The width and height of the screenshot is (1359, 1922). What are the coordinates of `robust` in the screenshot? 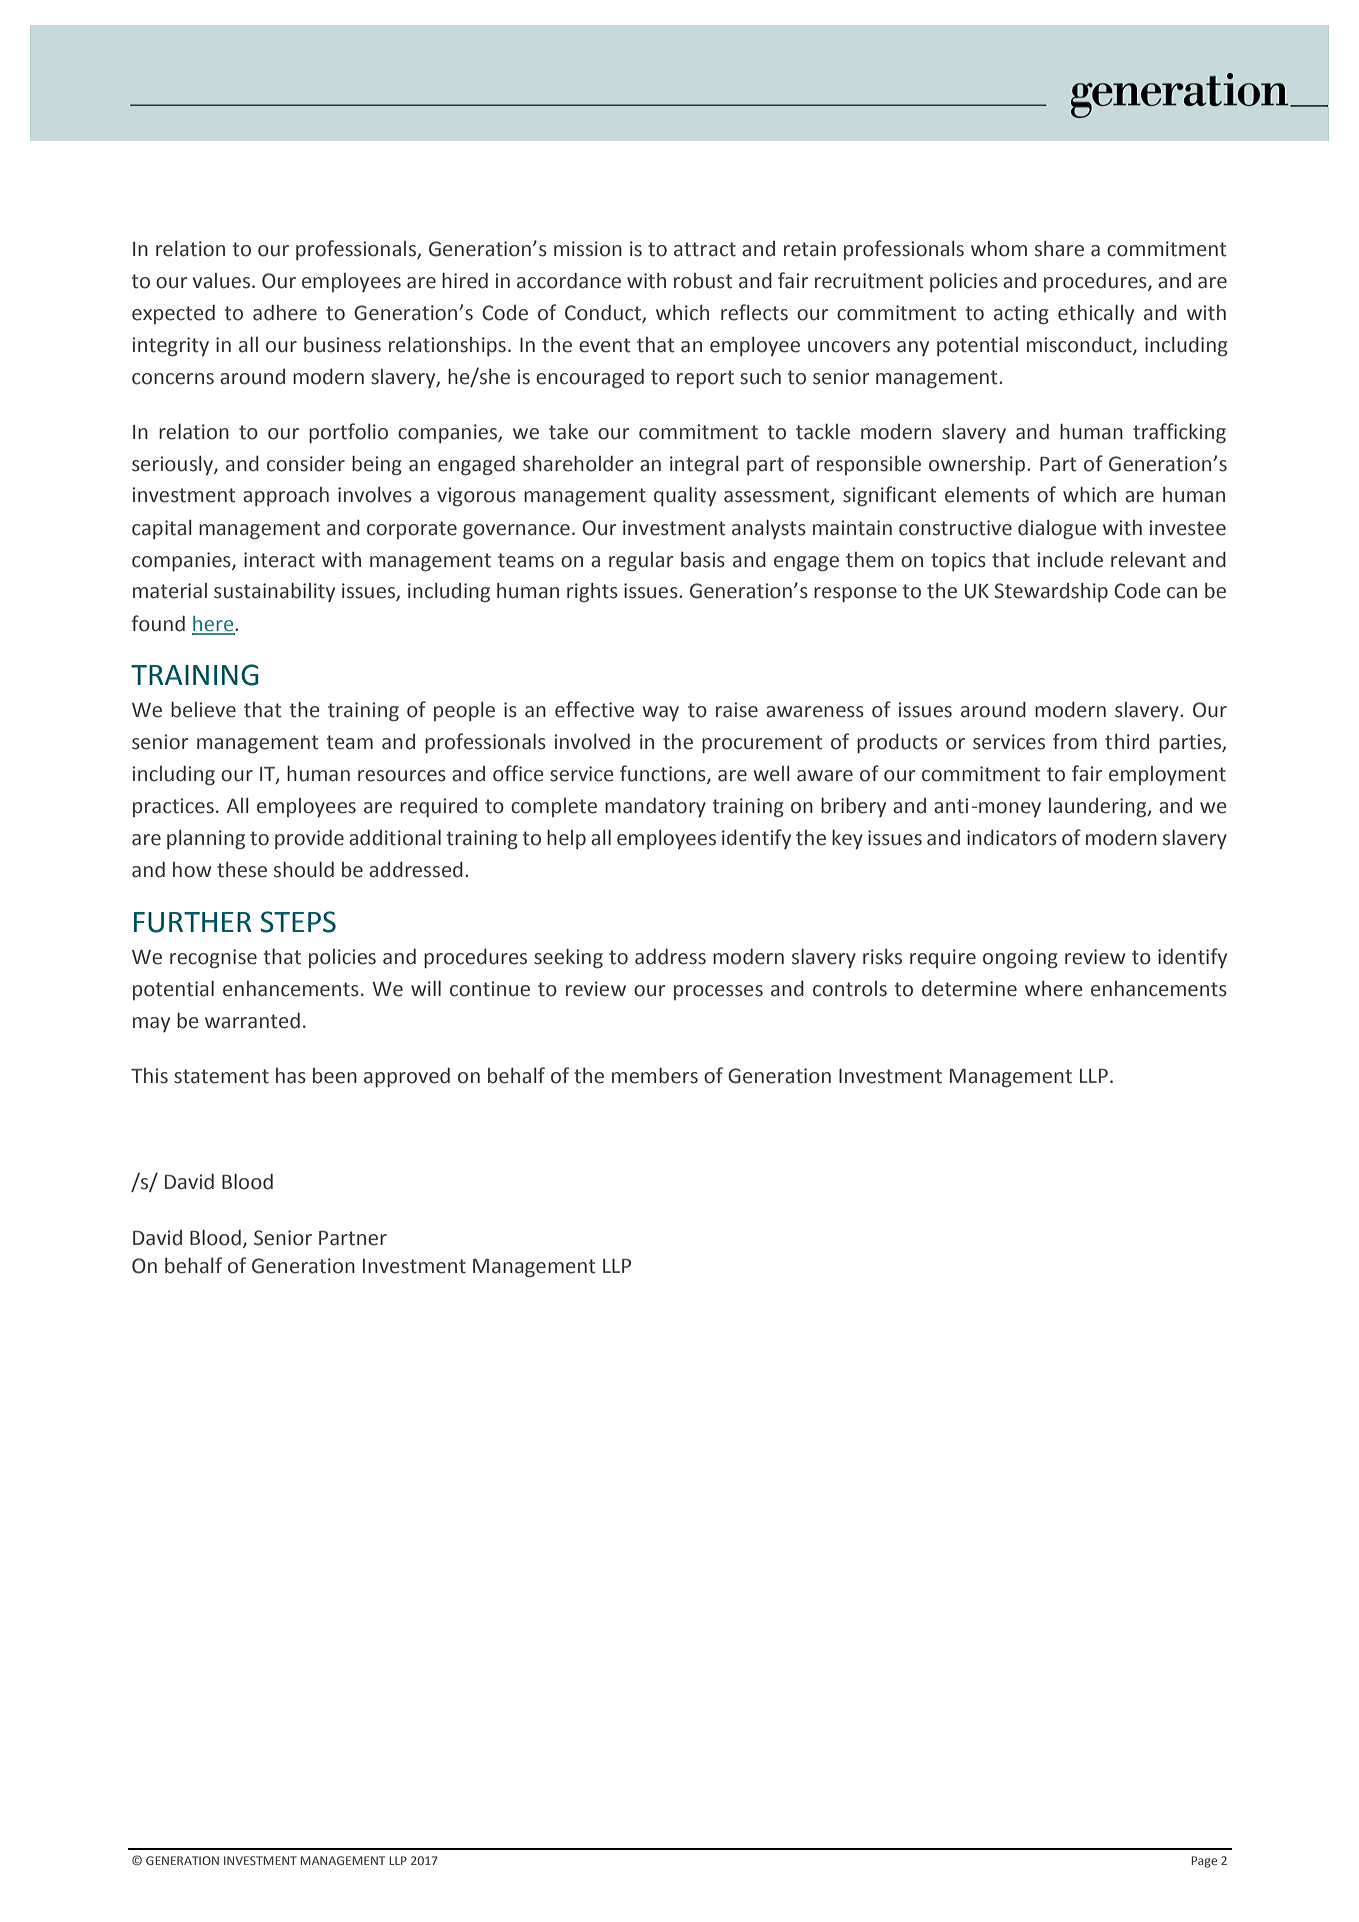 It's located at (703, 281).
